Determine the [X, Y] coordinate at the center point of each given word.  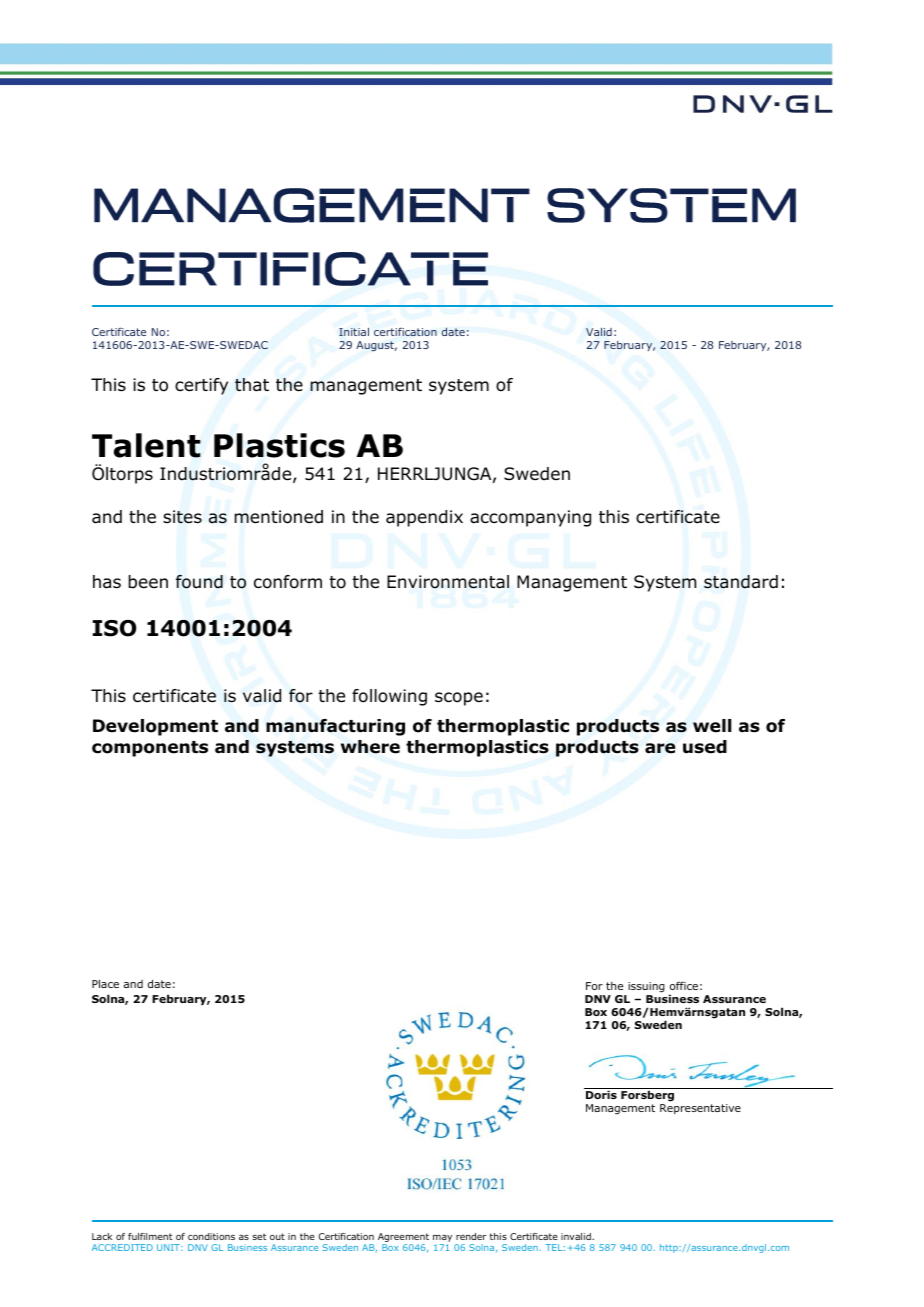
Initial [354, 332]
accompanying [530, 518]
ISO [114, 628]
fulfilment [150, 1236]
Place [105, 983]
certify [201, 386]
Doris [601, 1094]
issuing [646, 987]
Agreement [403, 1239]
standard [741, 582]
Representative [700, 1109]
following [389, 697]
